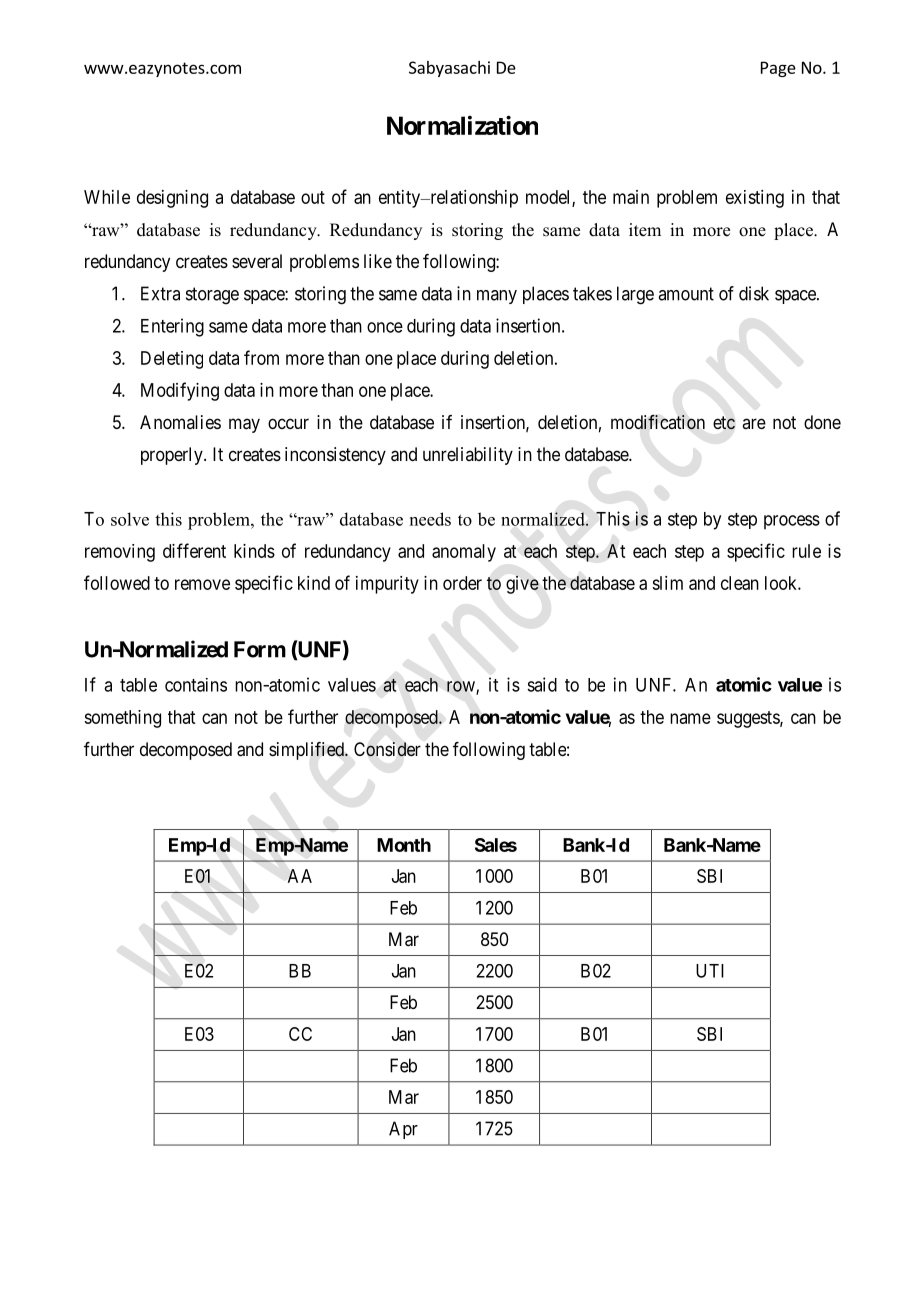  Describe the element at coordinates (468, 456) in the image. I see `unreliability` at that location.
